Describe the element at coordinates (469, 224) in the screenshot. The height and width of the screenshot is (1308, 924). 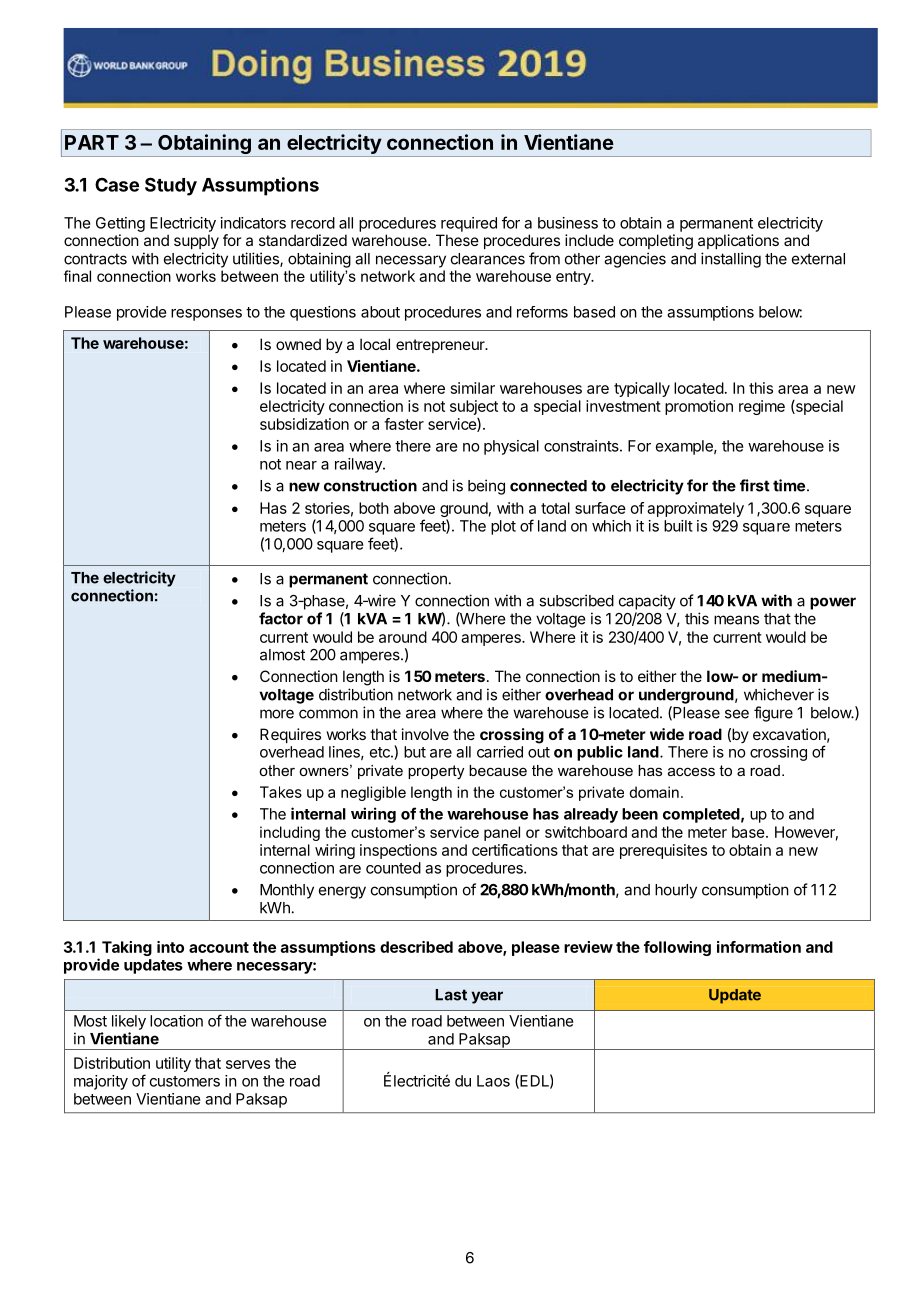
I see `required` at that location.
